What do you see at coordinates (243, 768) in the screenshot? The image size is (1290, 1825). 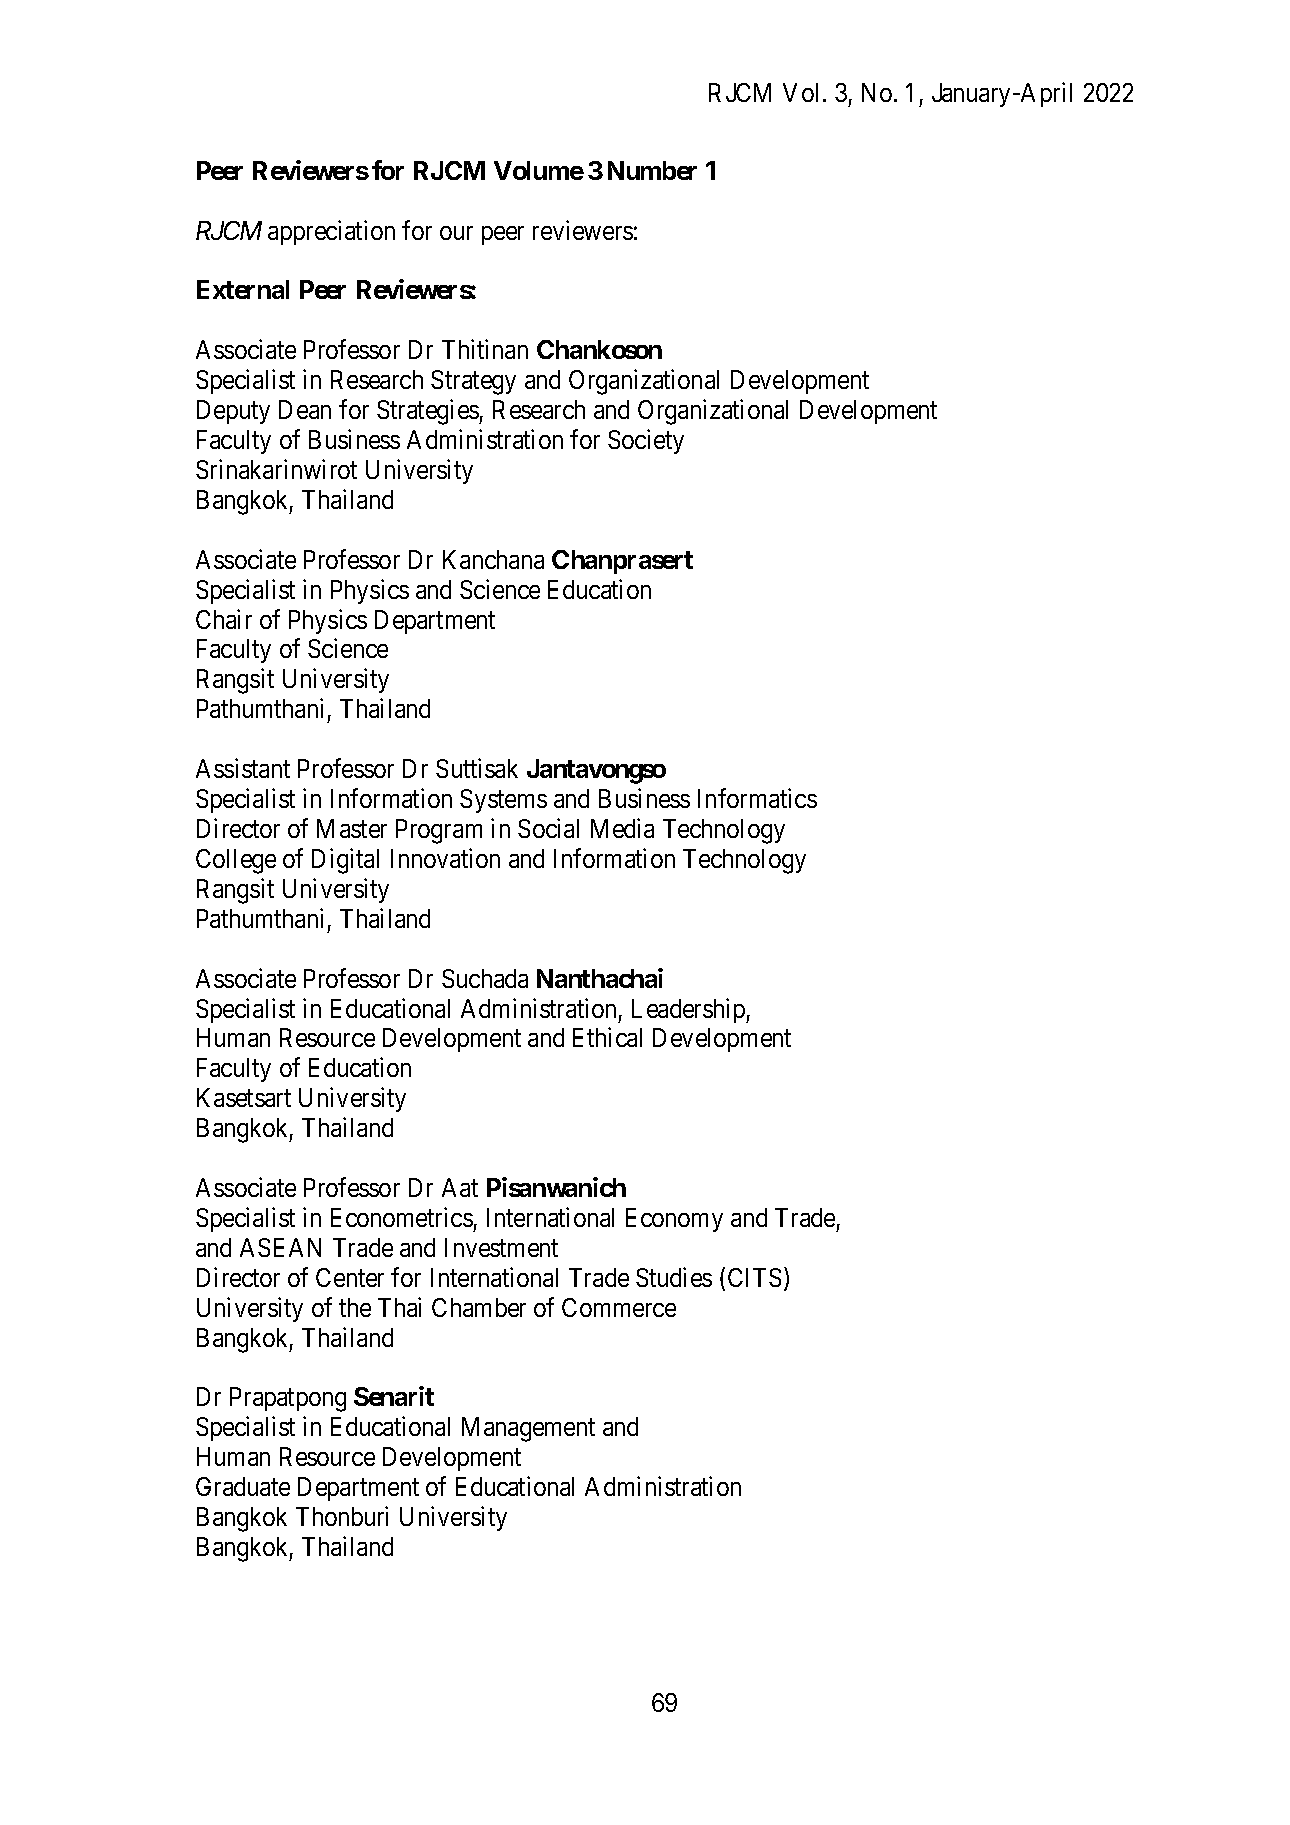 I see `Assistant` at bounding box center [243, 768].
